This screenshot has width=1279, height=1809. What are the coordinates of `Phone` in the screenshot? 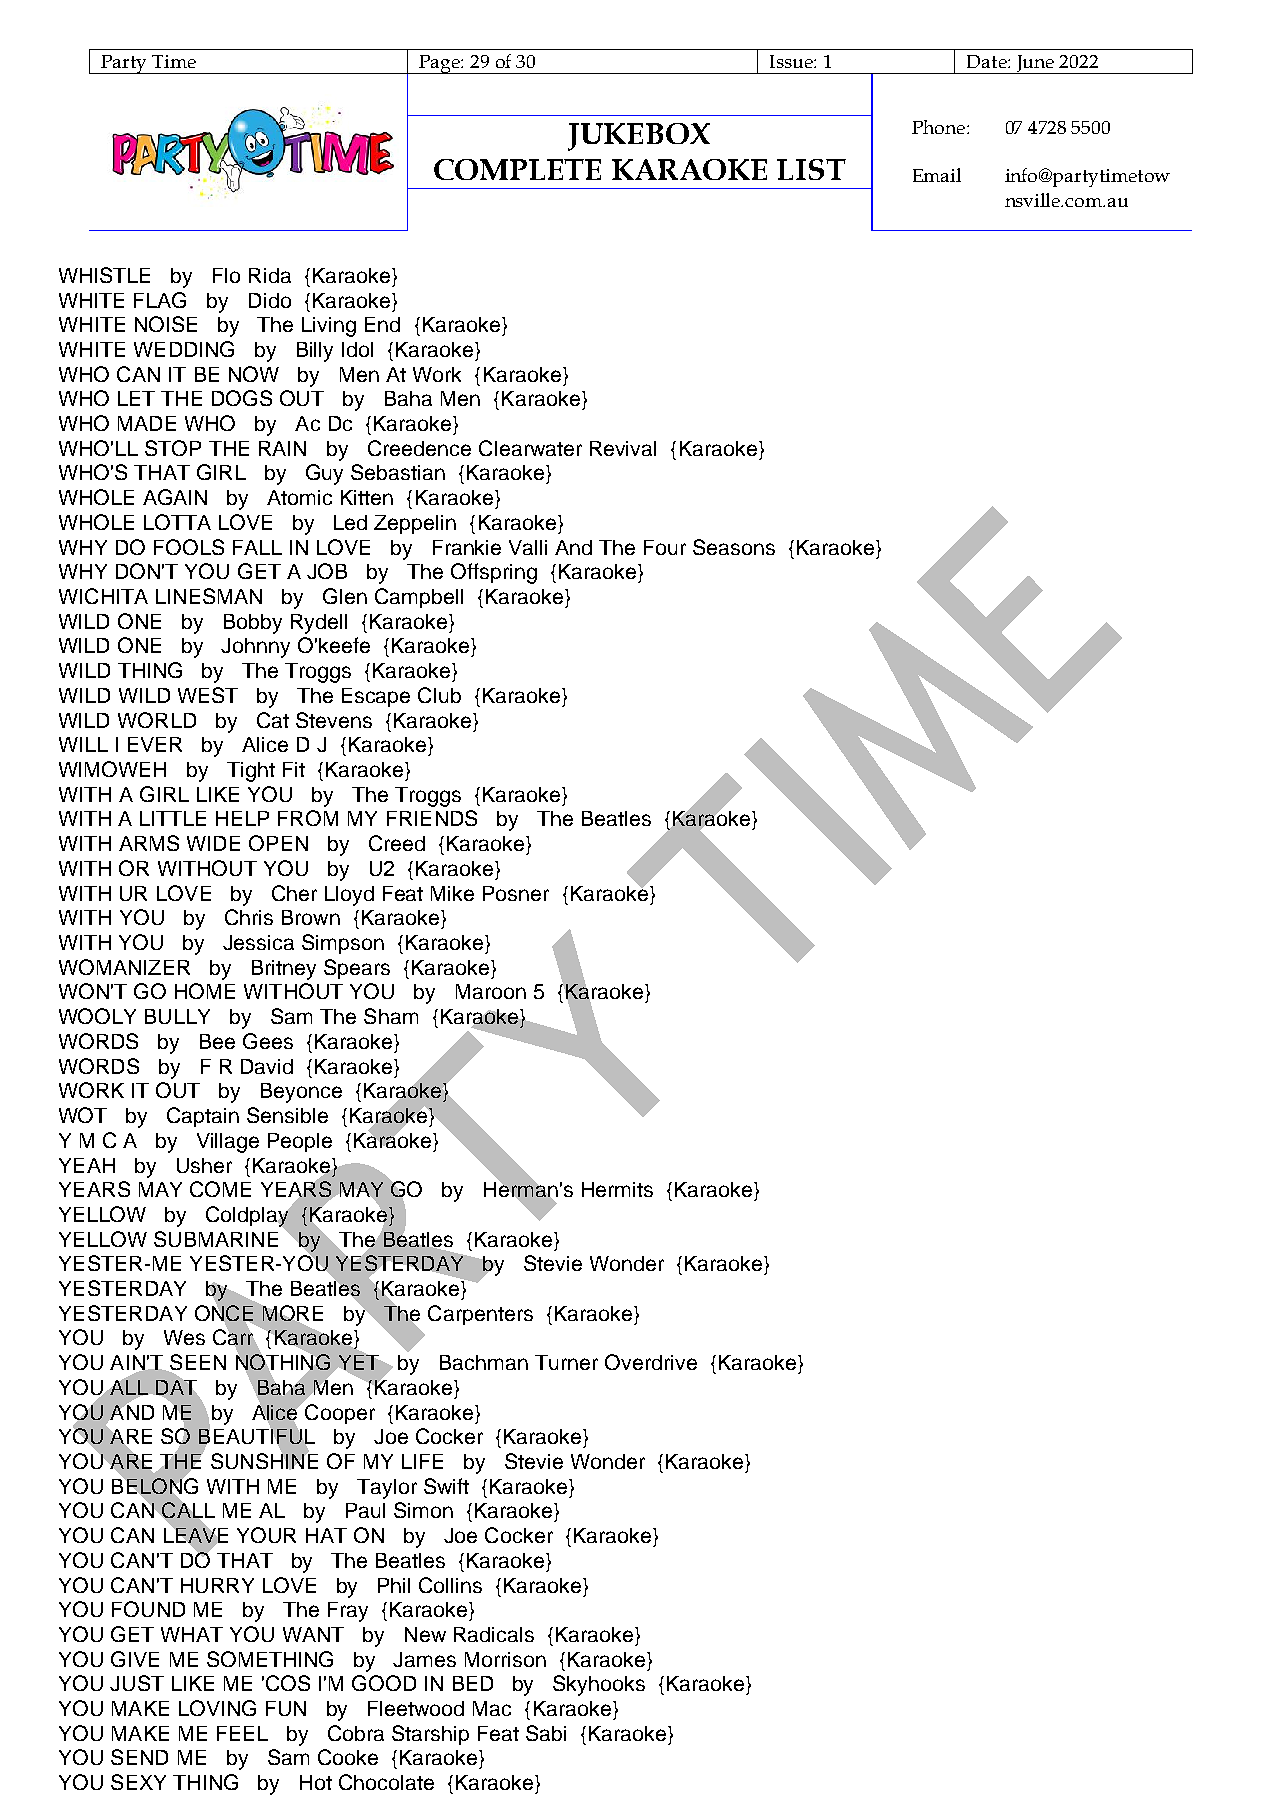 It's located at (940, 127).
